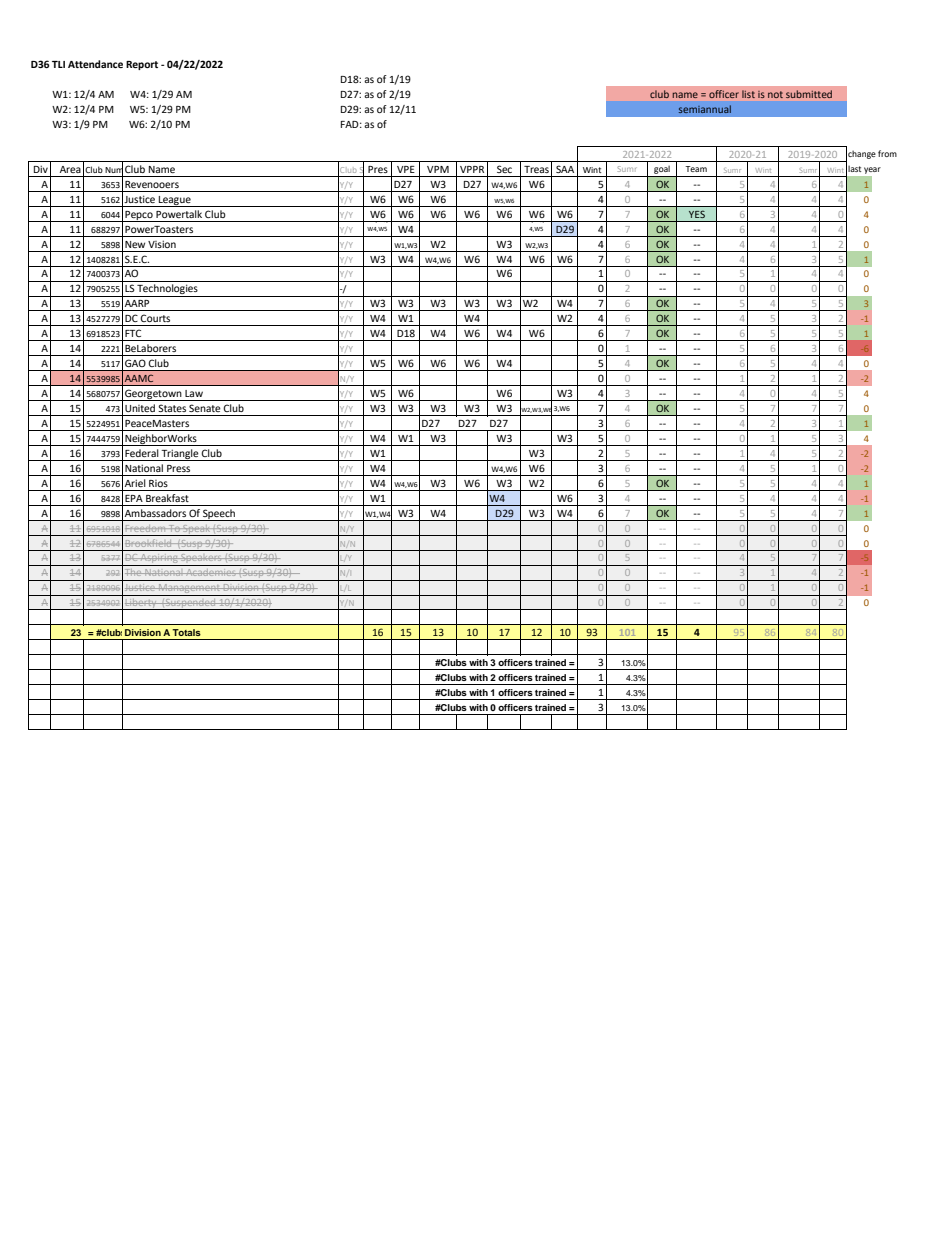 The image size is (952, 1233). I want to click on semiannual, so click(705, 109).
